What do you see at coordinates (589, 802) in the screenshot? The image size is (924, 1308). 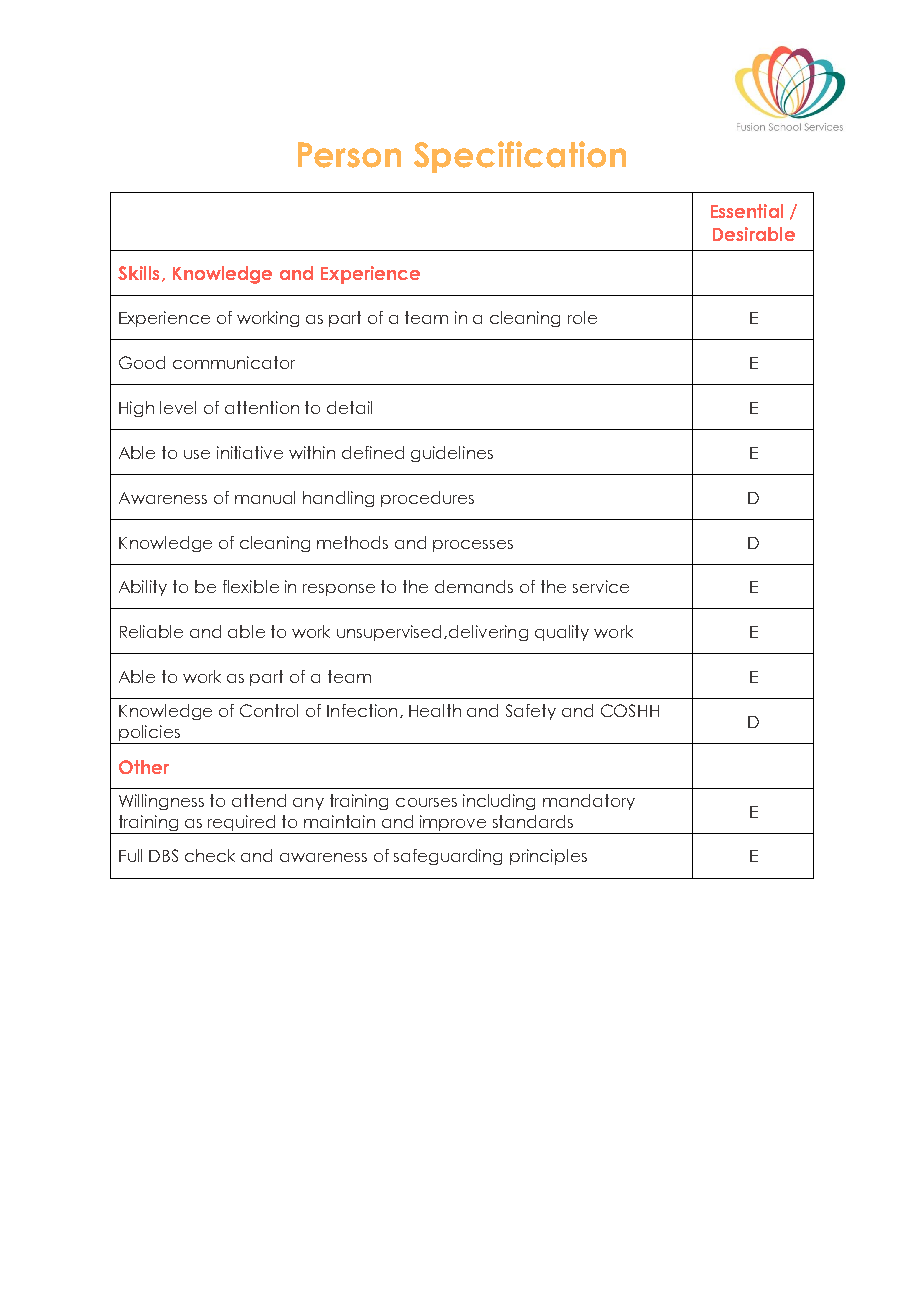 I see `mandatory` at bounding box center [589, 802].
